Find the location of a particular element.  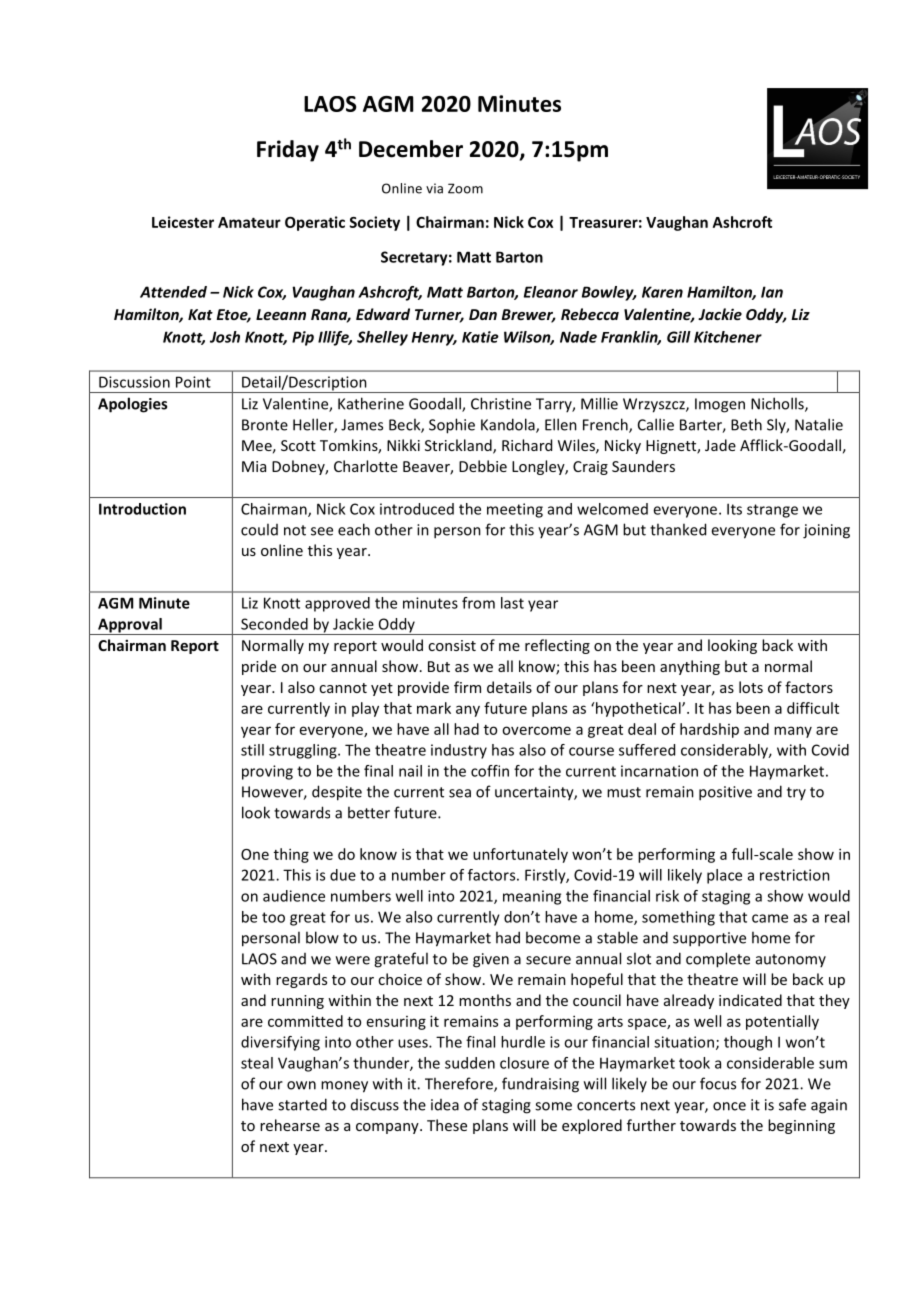

Therefore is located at coordinates (460, 1084).
